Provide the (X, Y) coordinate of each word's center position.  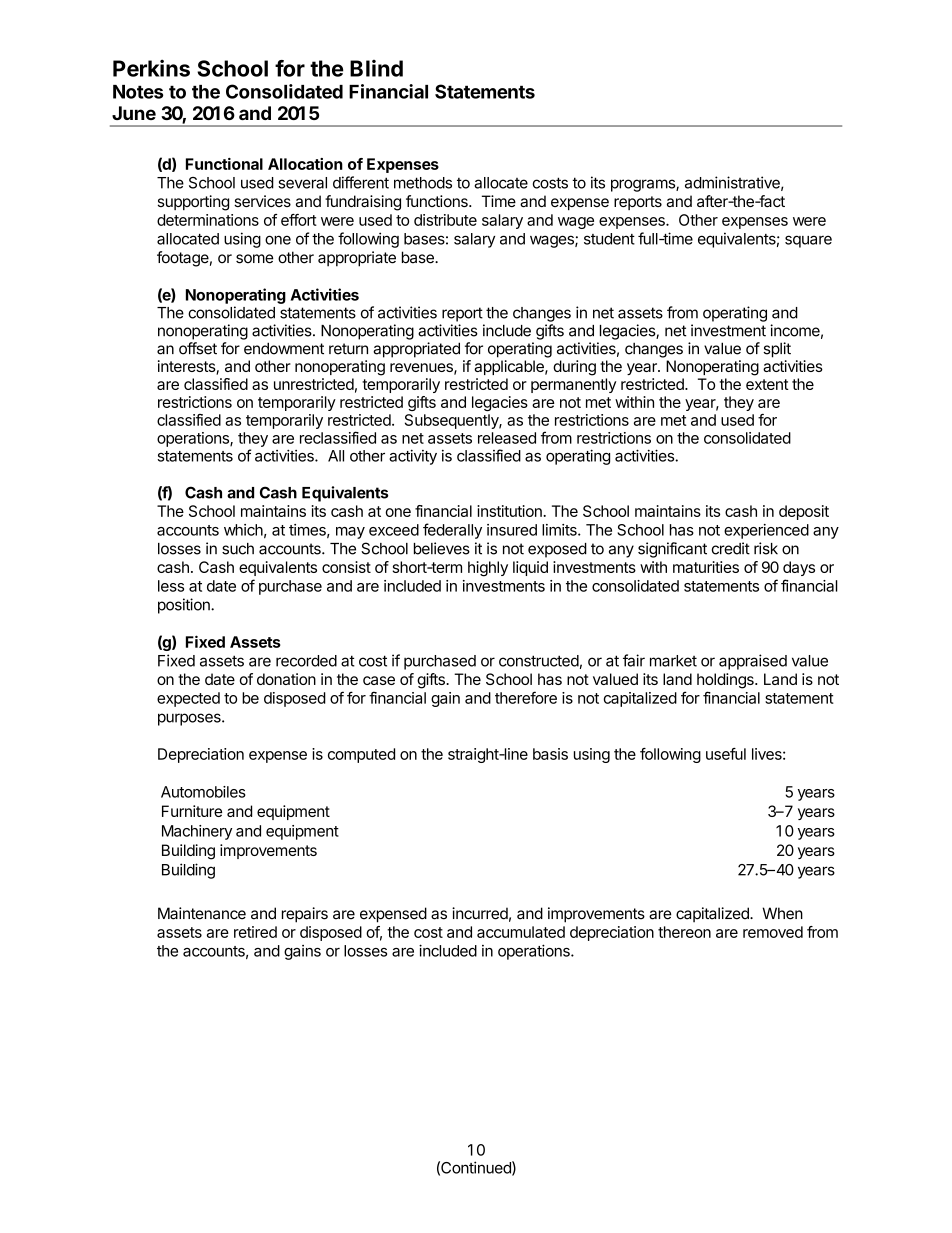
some (254, 259)
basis (550, 754)
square (808, 241)
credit (731, 548)
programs (644, 185)
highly (488, 569)
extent (767, 384)
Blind (376, 68)
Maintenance (202, 913)
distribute (445, 220)
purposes (190, 719)
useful (726, 754)
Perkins (151, 68)
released (507, 438)
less (171, 586)
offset (198, 348)
